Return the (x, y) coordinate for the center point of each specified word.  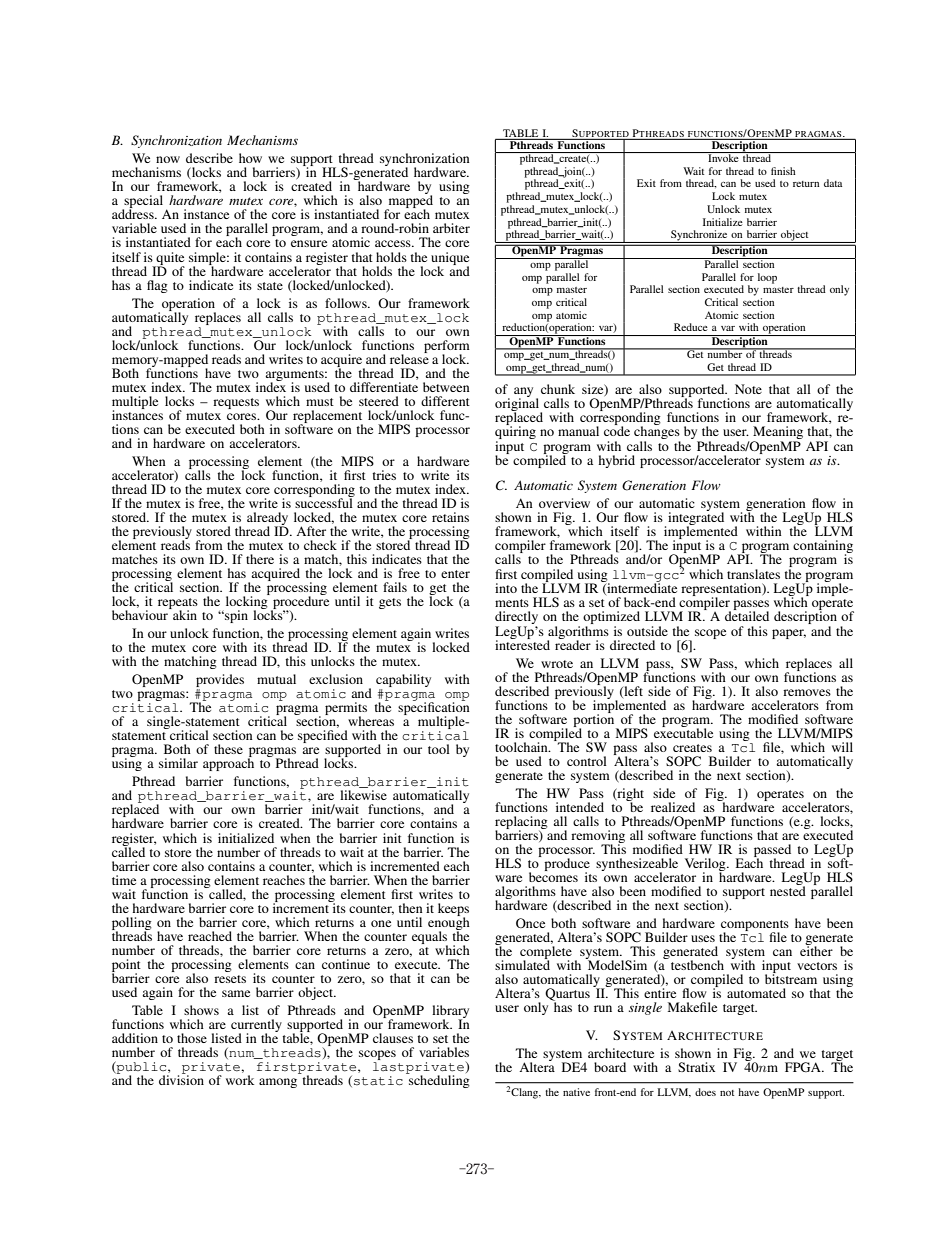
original (518, 405)
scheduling (438, 1080)
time (124, 880)
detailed (747, 615)
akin (184, 614)
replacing (521, 823)
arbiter (451, 228)
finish (783, 171)
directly (516, 619)
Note (748, 389)
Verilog (706, 865)
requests (236, 403)
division (181, 1079)
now (168, 159)
